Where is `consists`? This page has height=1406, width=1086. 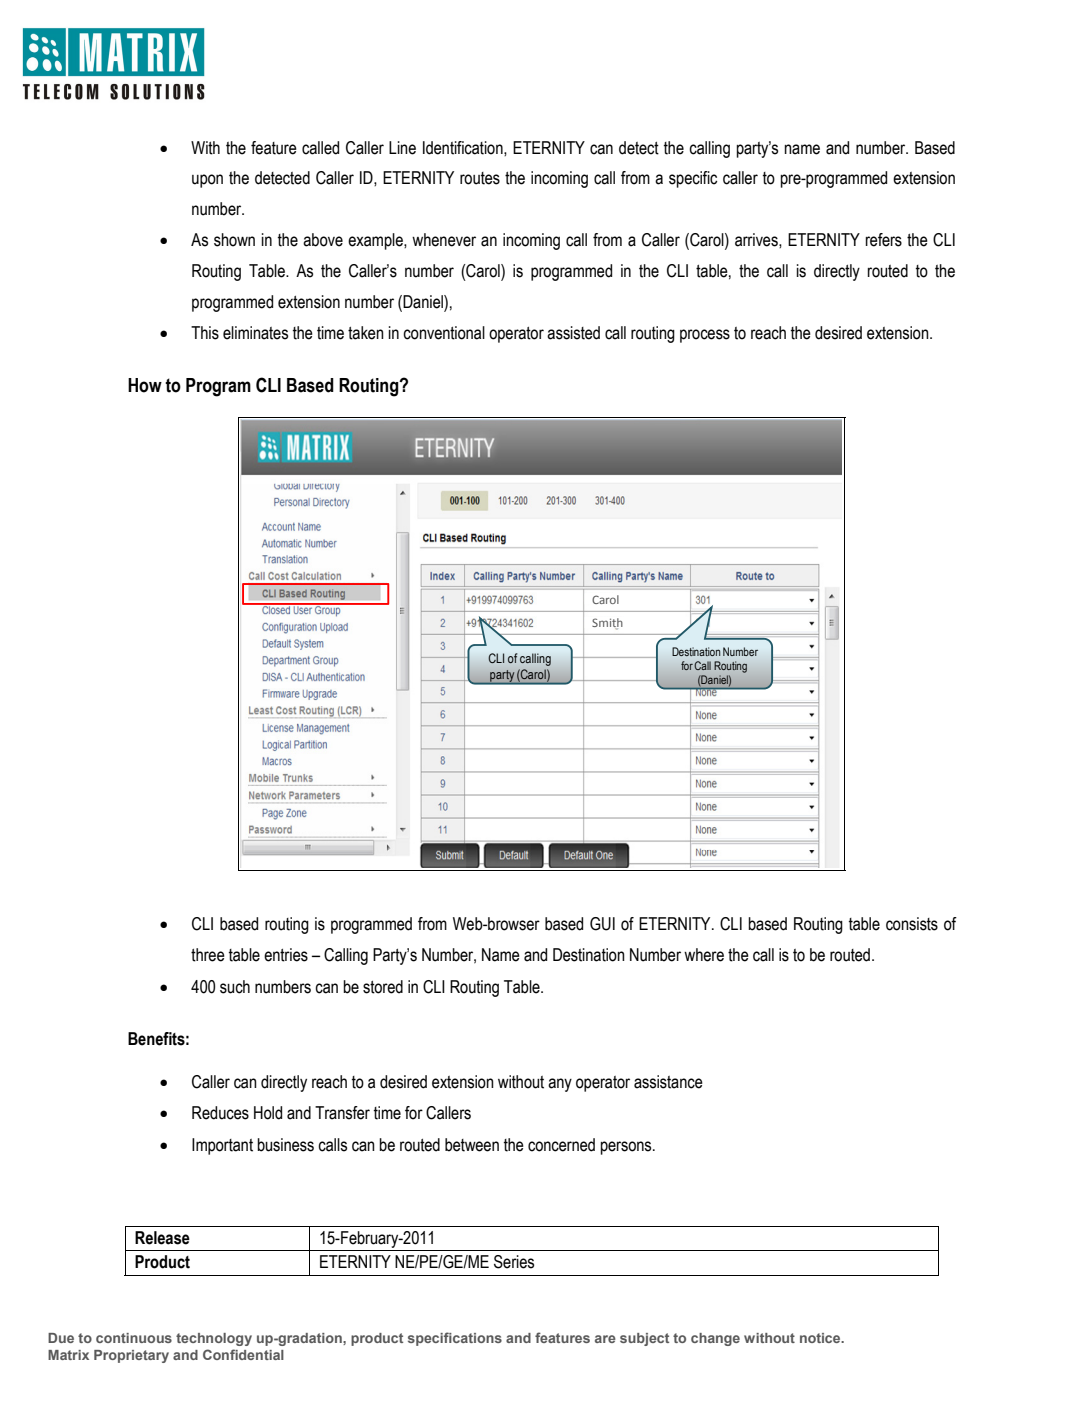 consists is located at coordinates (912, 924).
